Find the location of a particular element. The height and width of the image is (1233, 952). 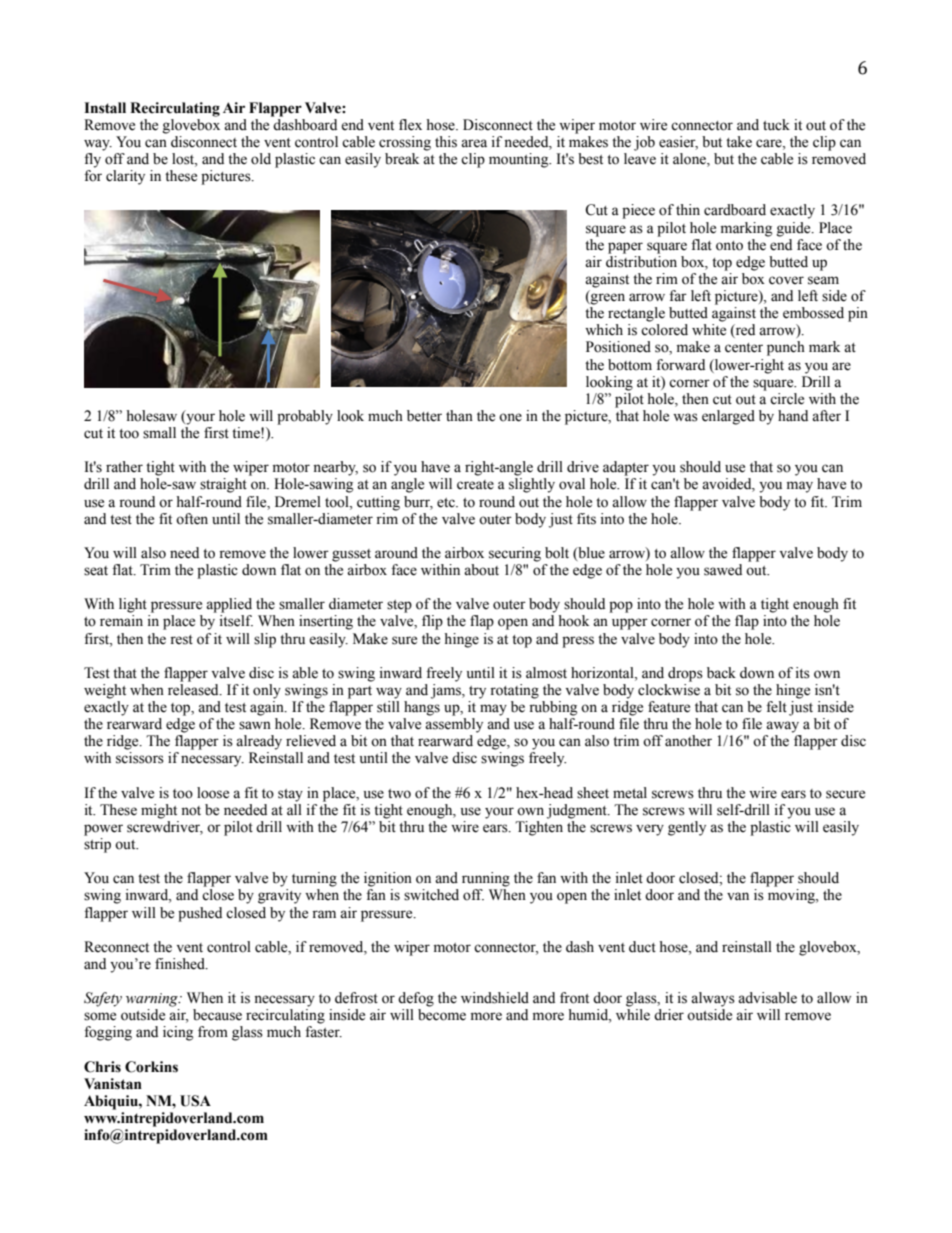

flip is located at coordinates (432, 622).
